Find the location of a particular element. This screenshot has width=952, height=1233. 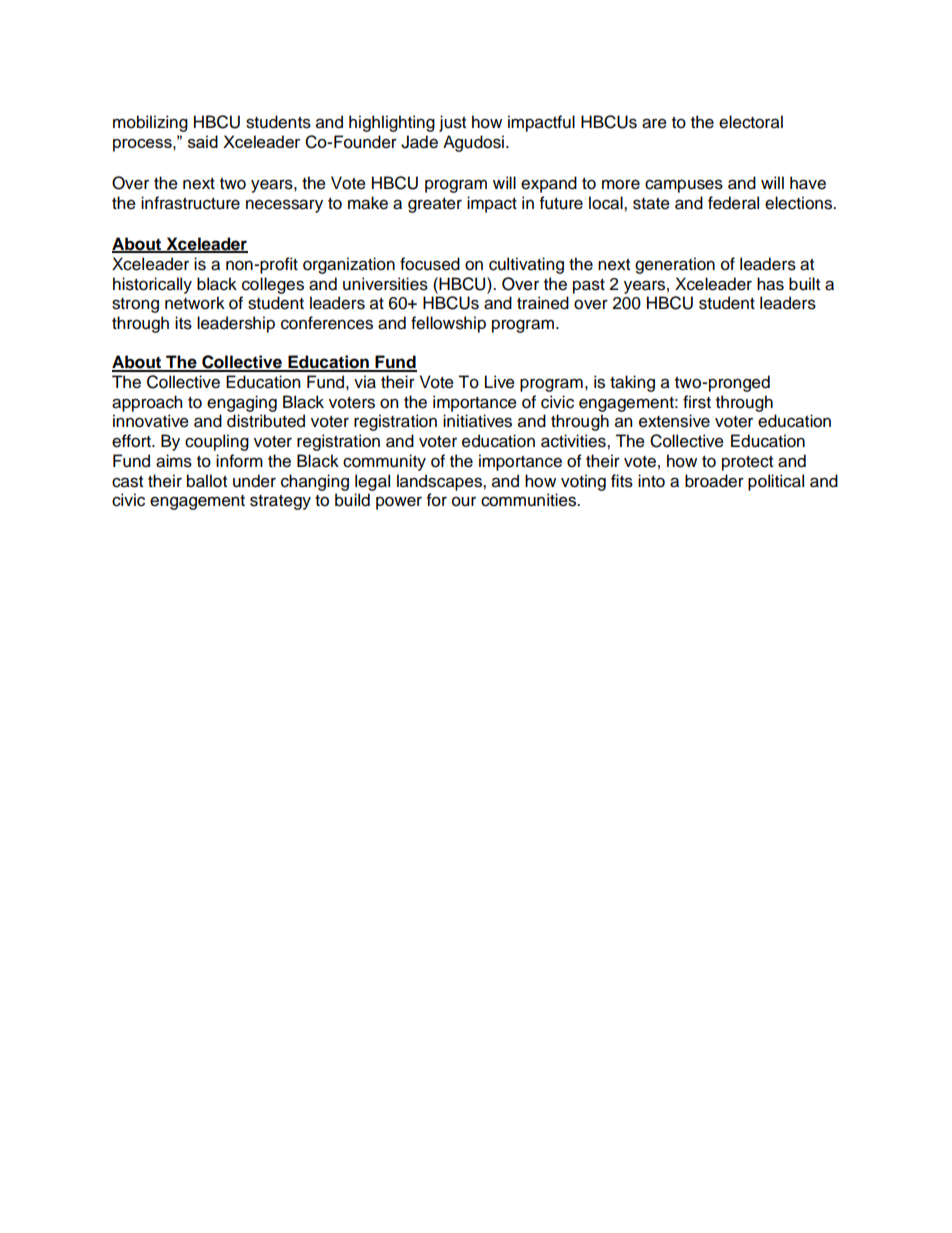

historically is located at coordinates (152, 285).
